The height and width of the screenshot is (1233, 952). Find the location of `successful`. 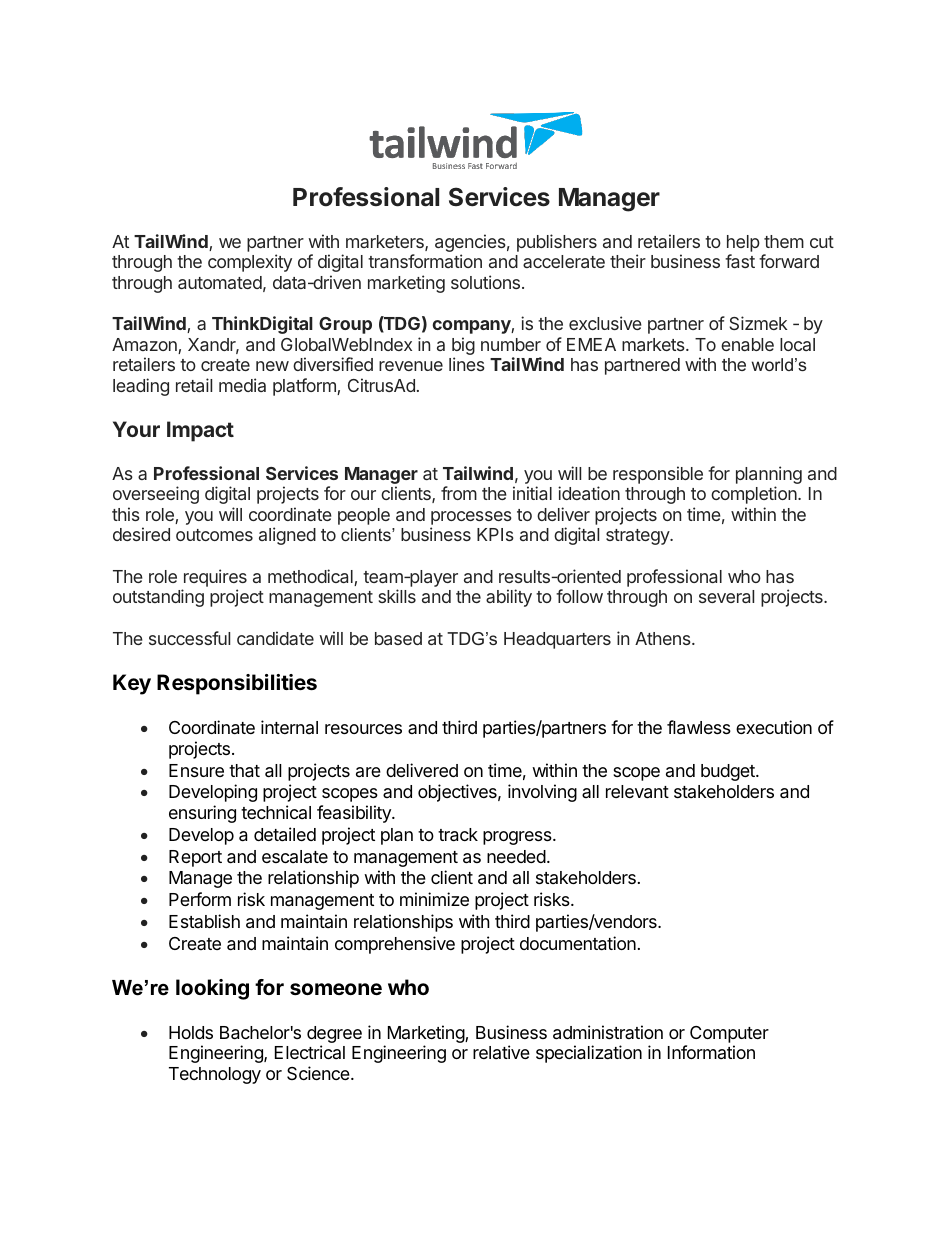

successful is located at coordinates (189, 638).
